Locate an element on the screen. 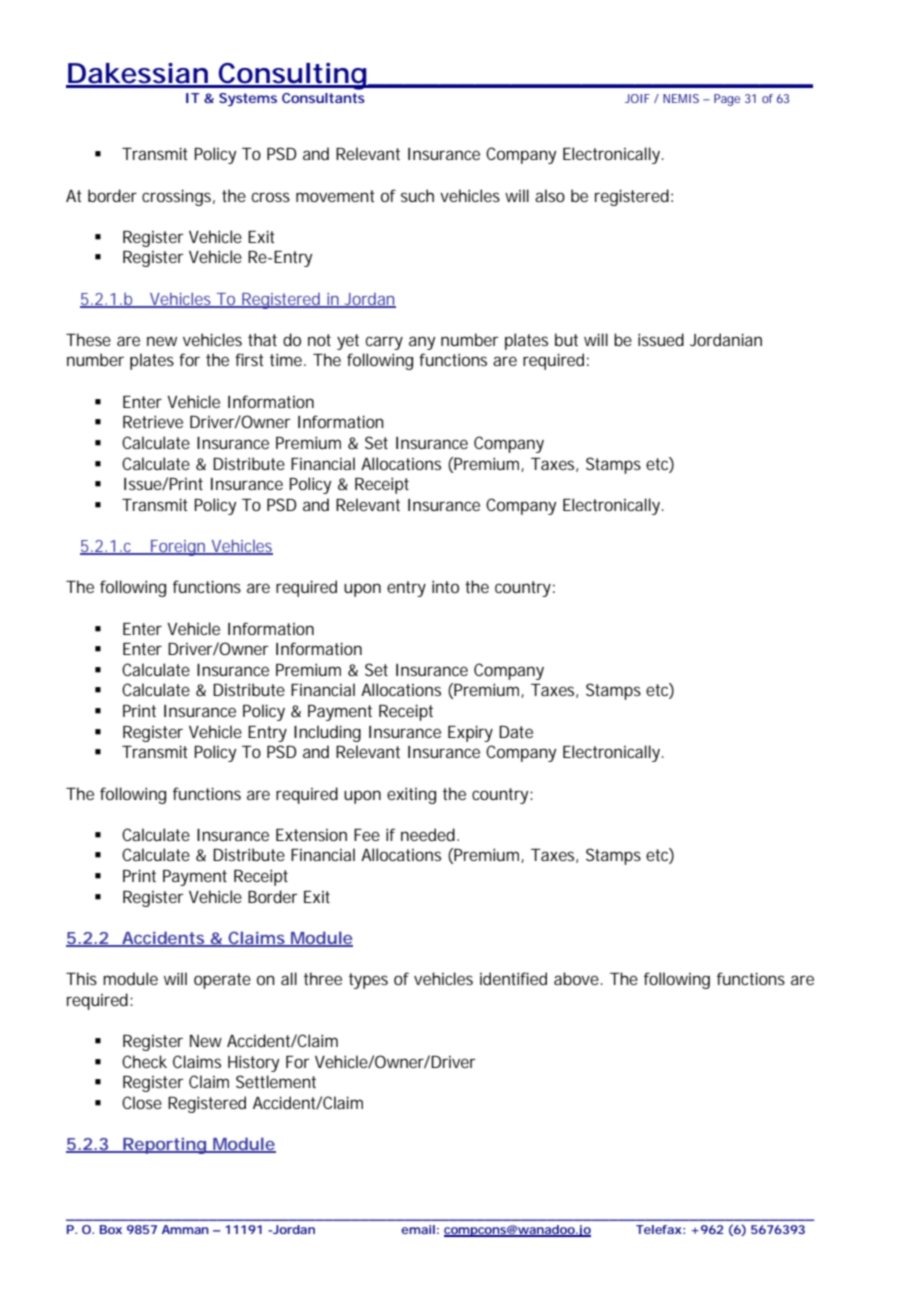 The height and width of the screenshot is (1308, 924). Systems is located at coordinates (248, 100).
